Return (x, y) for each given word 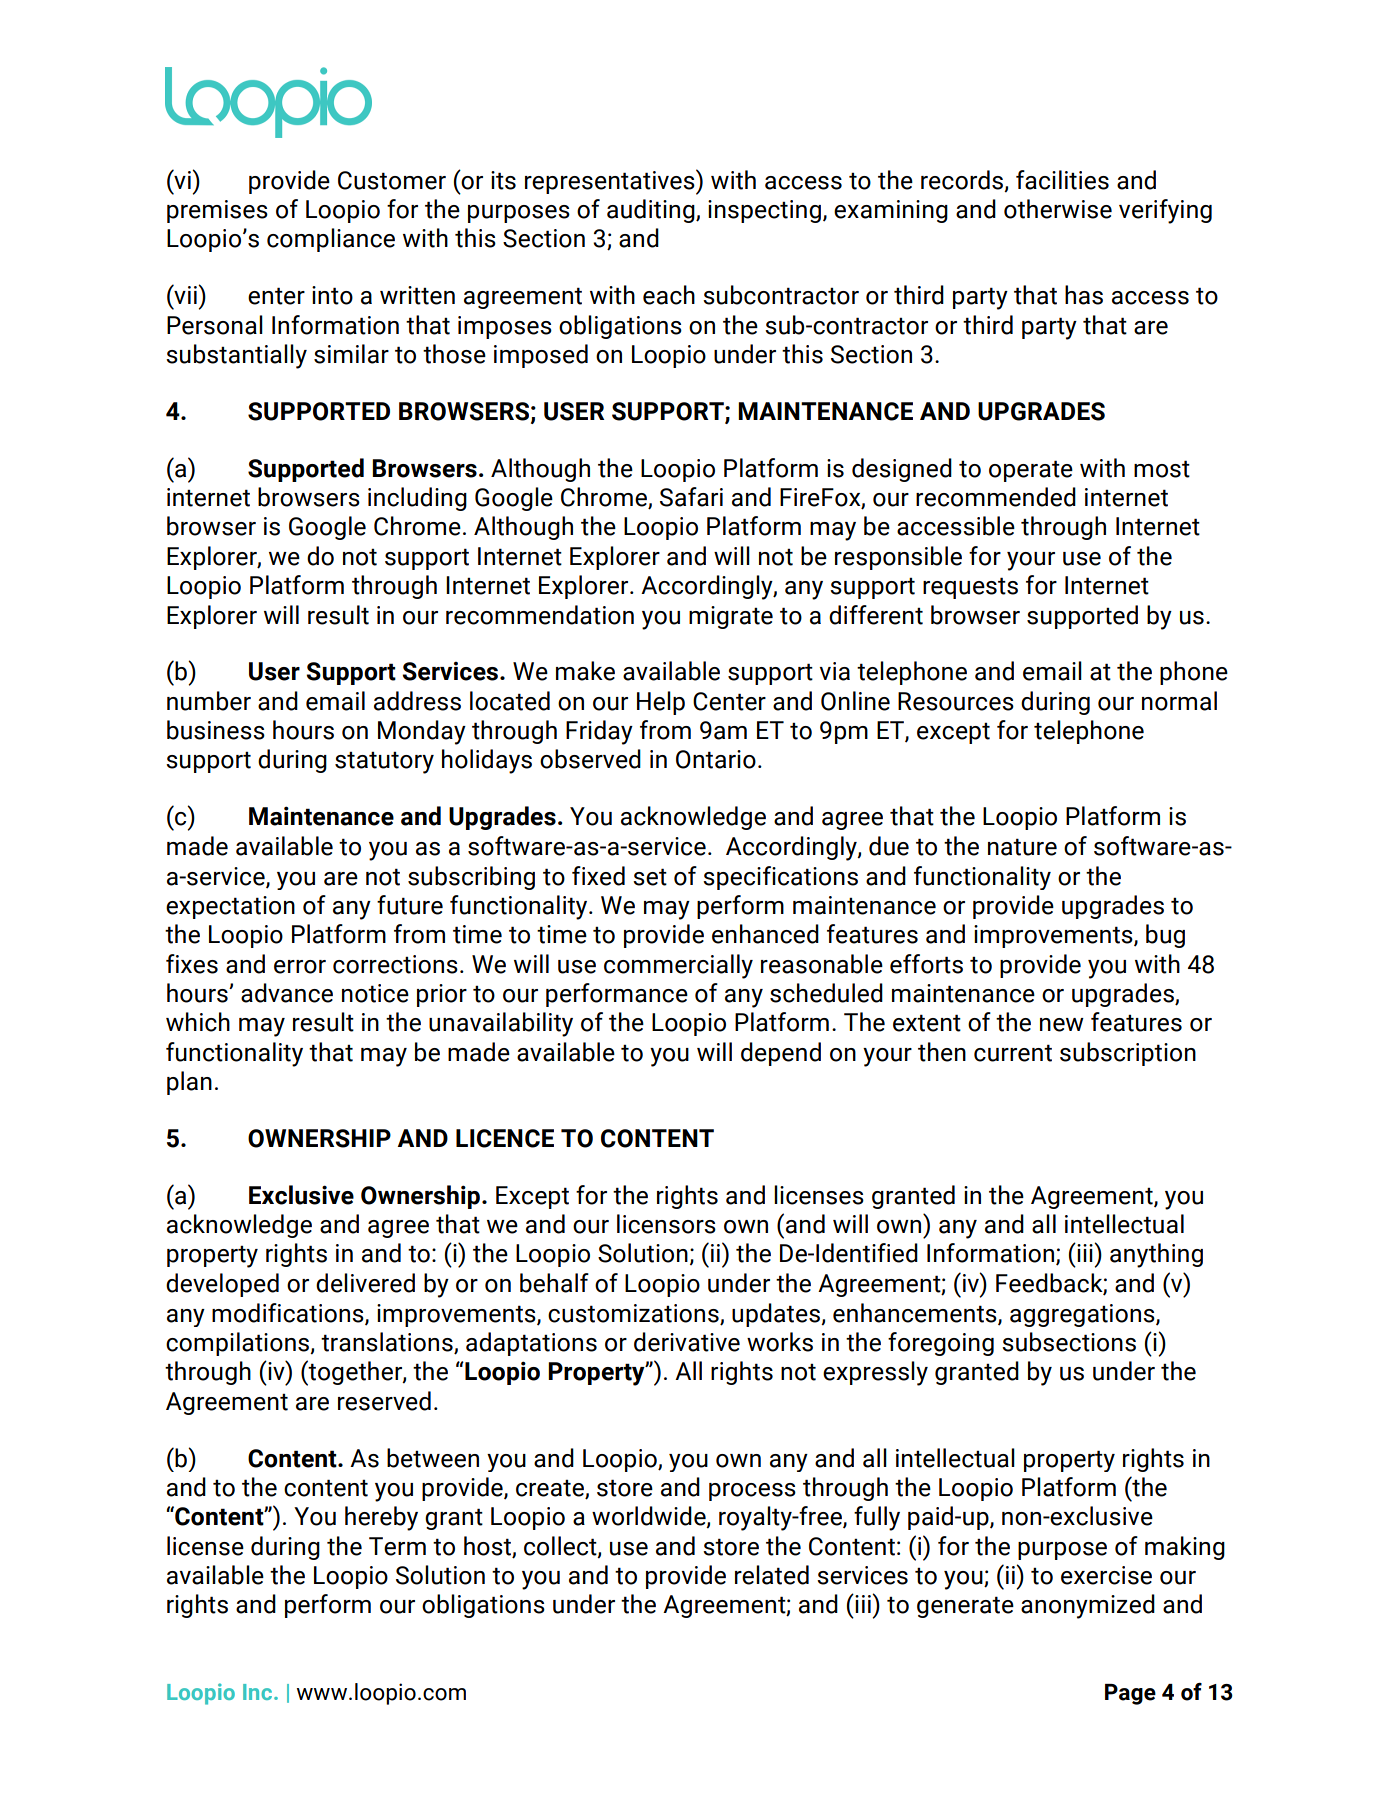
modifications (289, 1313)
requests (970, 588)
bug (1165, 936)
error (300, 967)
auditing (652, 211)
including (417, 499)
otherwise (1058, 209)
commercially (678, 966)
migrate (731, 617)
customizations (633, 1313)
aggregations (1083, 1315)
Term (397, 1546)
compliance (331, 240)
